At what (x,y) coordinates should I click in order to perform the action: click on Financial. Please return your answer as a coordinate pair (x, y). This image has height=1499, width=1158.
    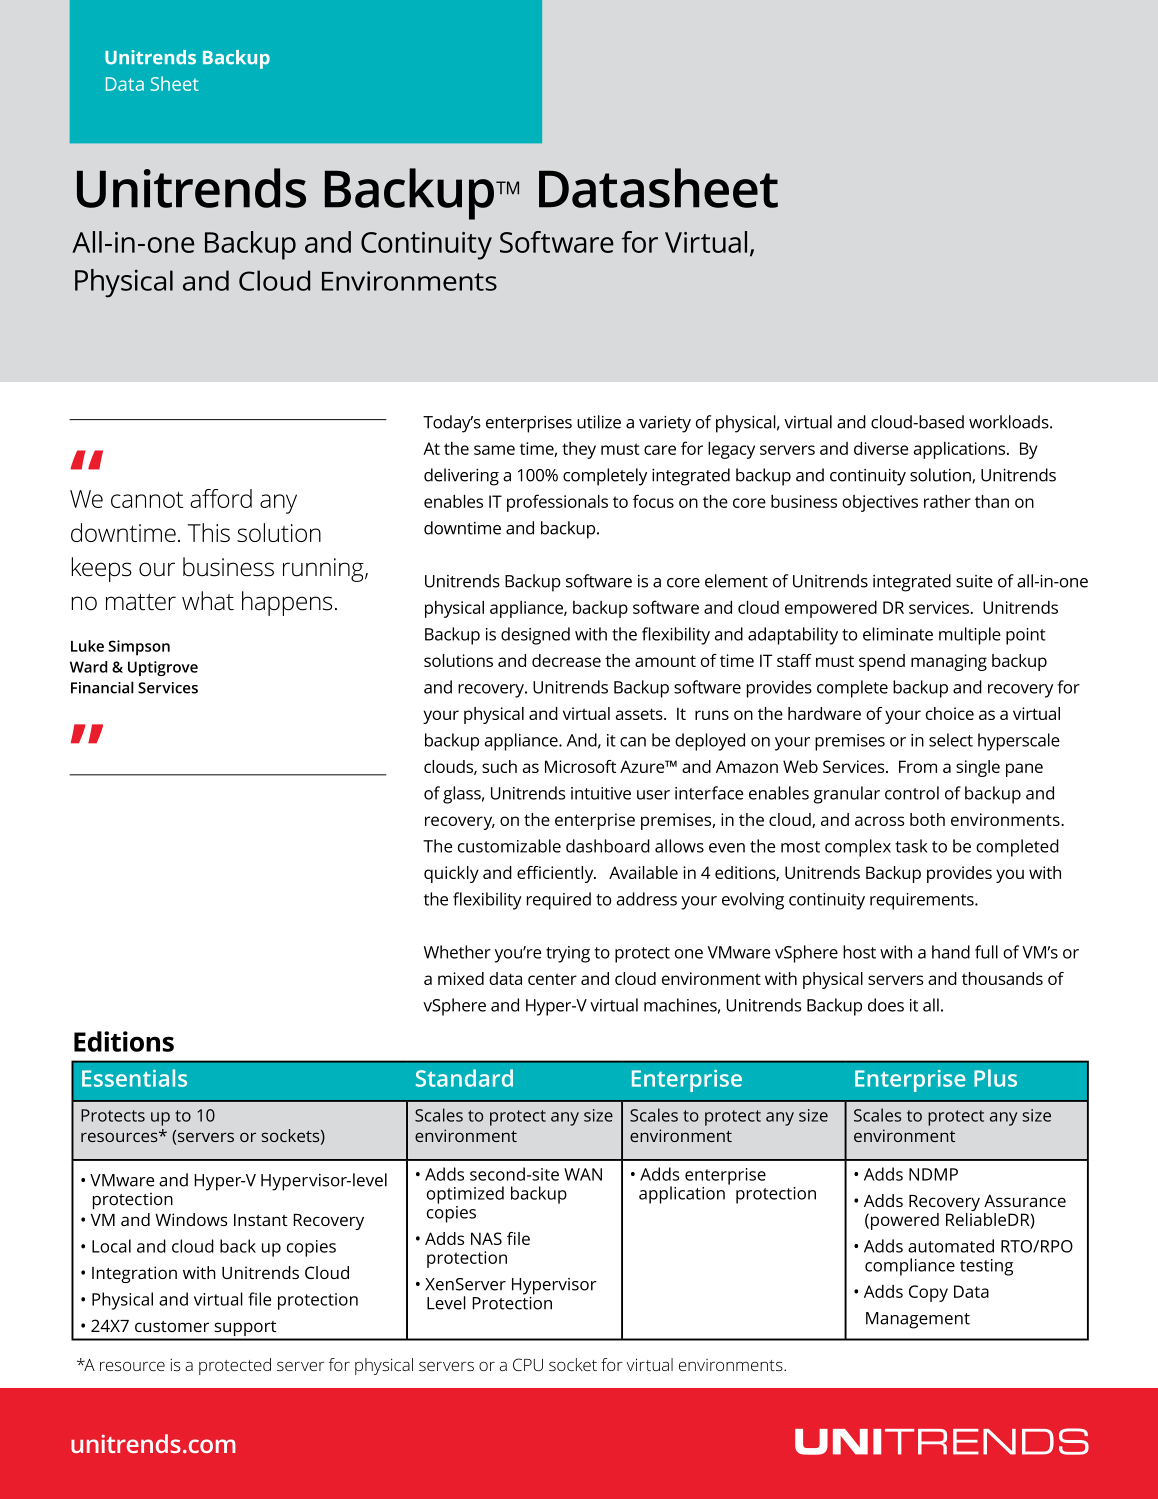
    Looking at the image, I should click on (102, 687).
